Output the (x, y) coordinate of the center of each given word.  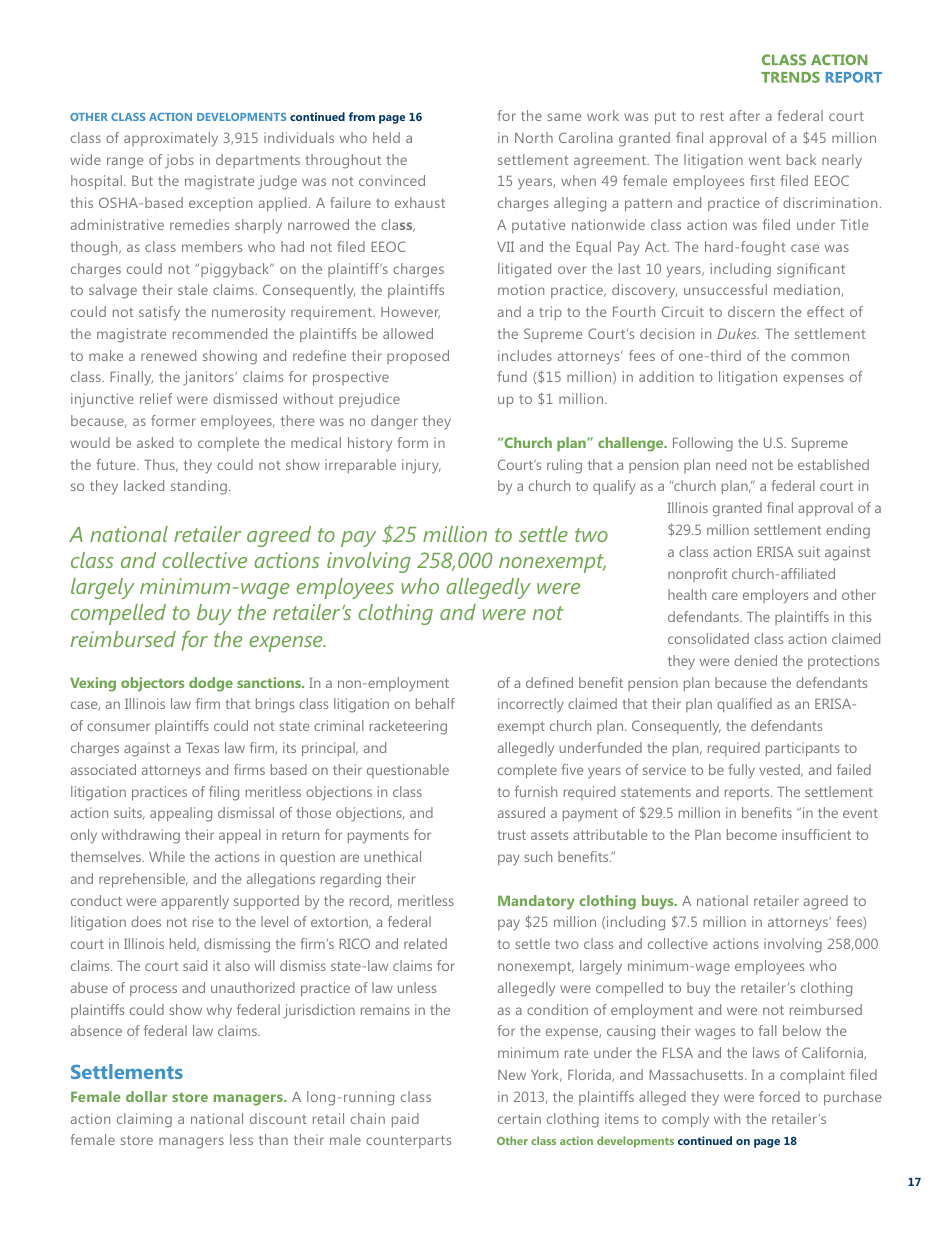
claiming (144, 1120)
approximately (171, 139)
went (764, 160)
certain (519, 1118)
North (534, 137)
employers (775, 596)
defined (549, 682)
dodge (211, 684)
